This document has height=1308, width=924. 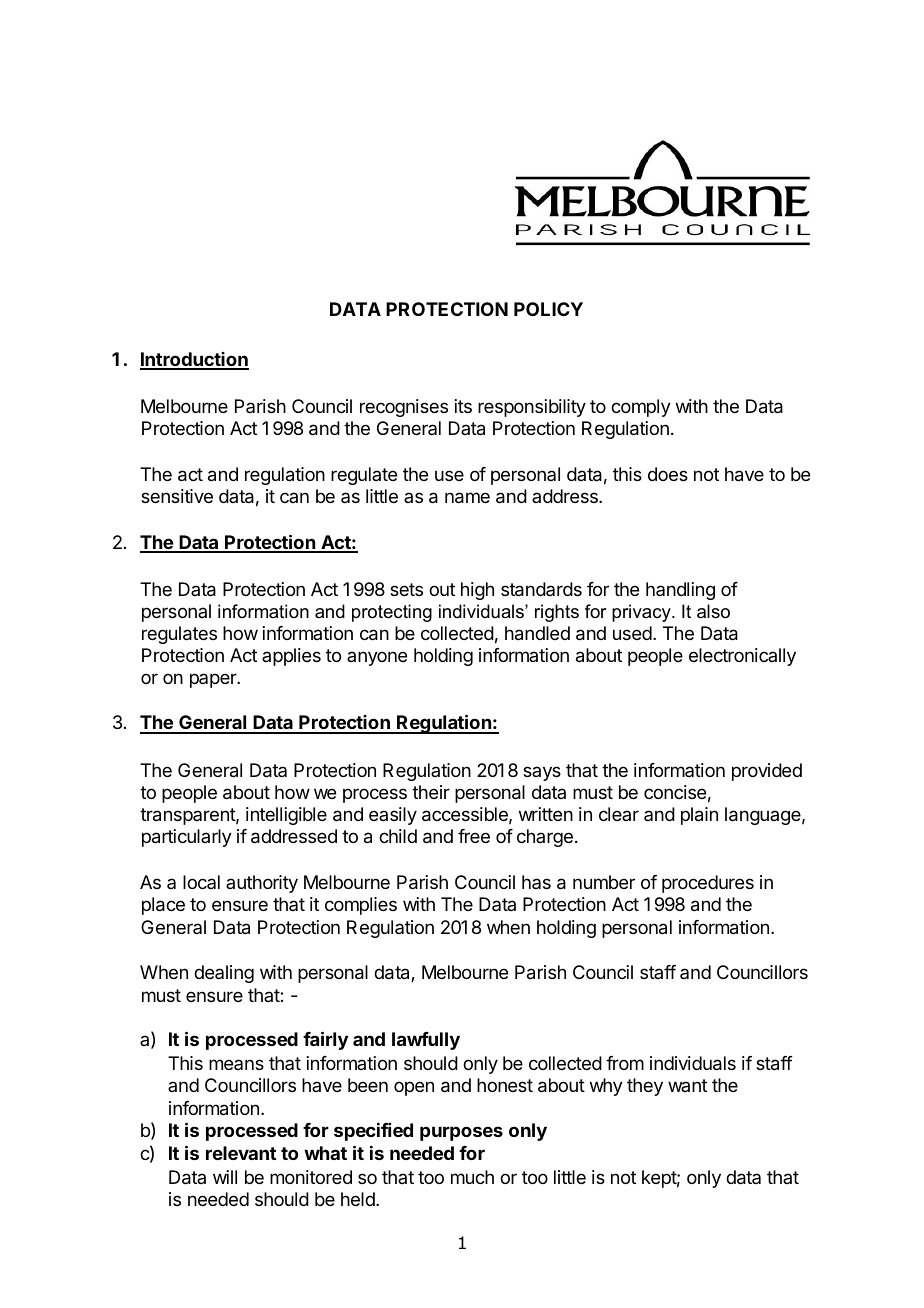 I want to click on comply, so click(x=641, y=408).
